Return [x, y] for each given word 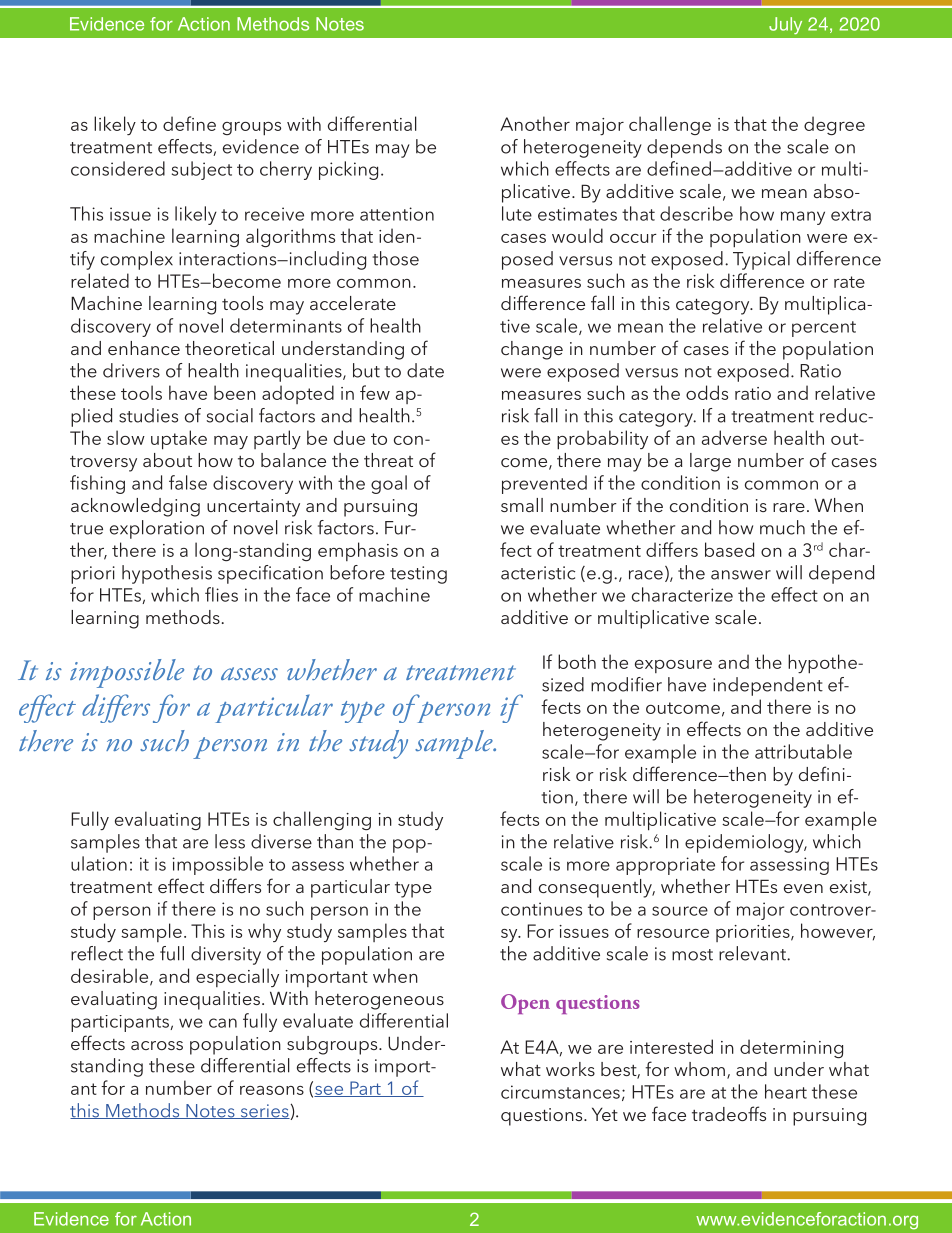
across [157, 1045]
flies [221, 594]
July [785, 25]
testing [418, 575]
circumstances [560, 1092]
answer [741, 575]
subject [202, 170]
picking [348, 170]
